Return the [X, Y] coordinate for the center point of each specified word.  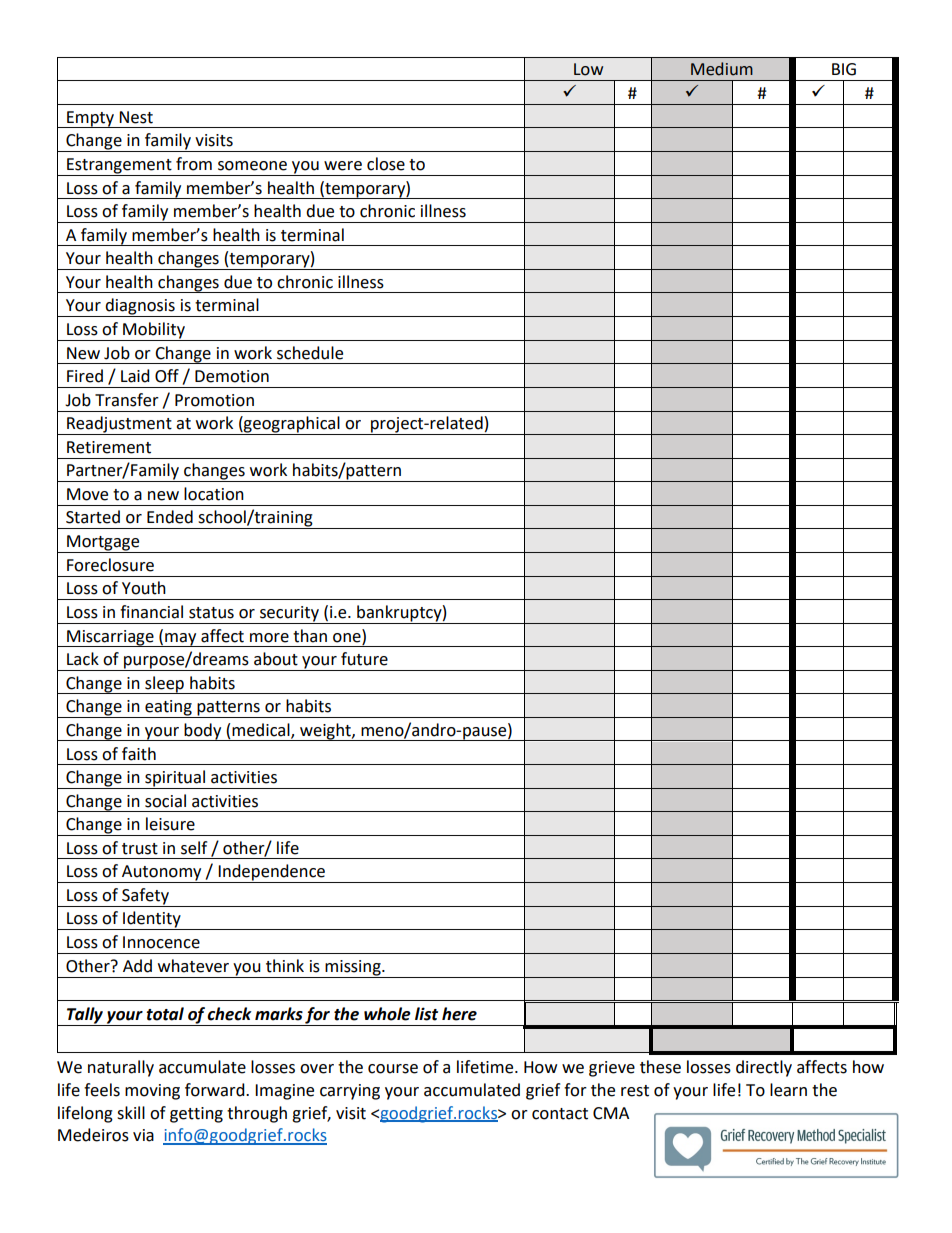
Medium [722, 69]
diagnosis [140, 307]
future [364, 659]
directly [764, 1068]
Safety [145, 897]
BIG [844, 69]
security [289, 615]
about [276, 659]
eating [168, 709]
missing [353, 969]
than [310, 636]
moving [152, 1092]
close [386, 164]
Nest [136, 117]
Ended [170, 517]
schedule [310, 353]
